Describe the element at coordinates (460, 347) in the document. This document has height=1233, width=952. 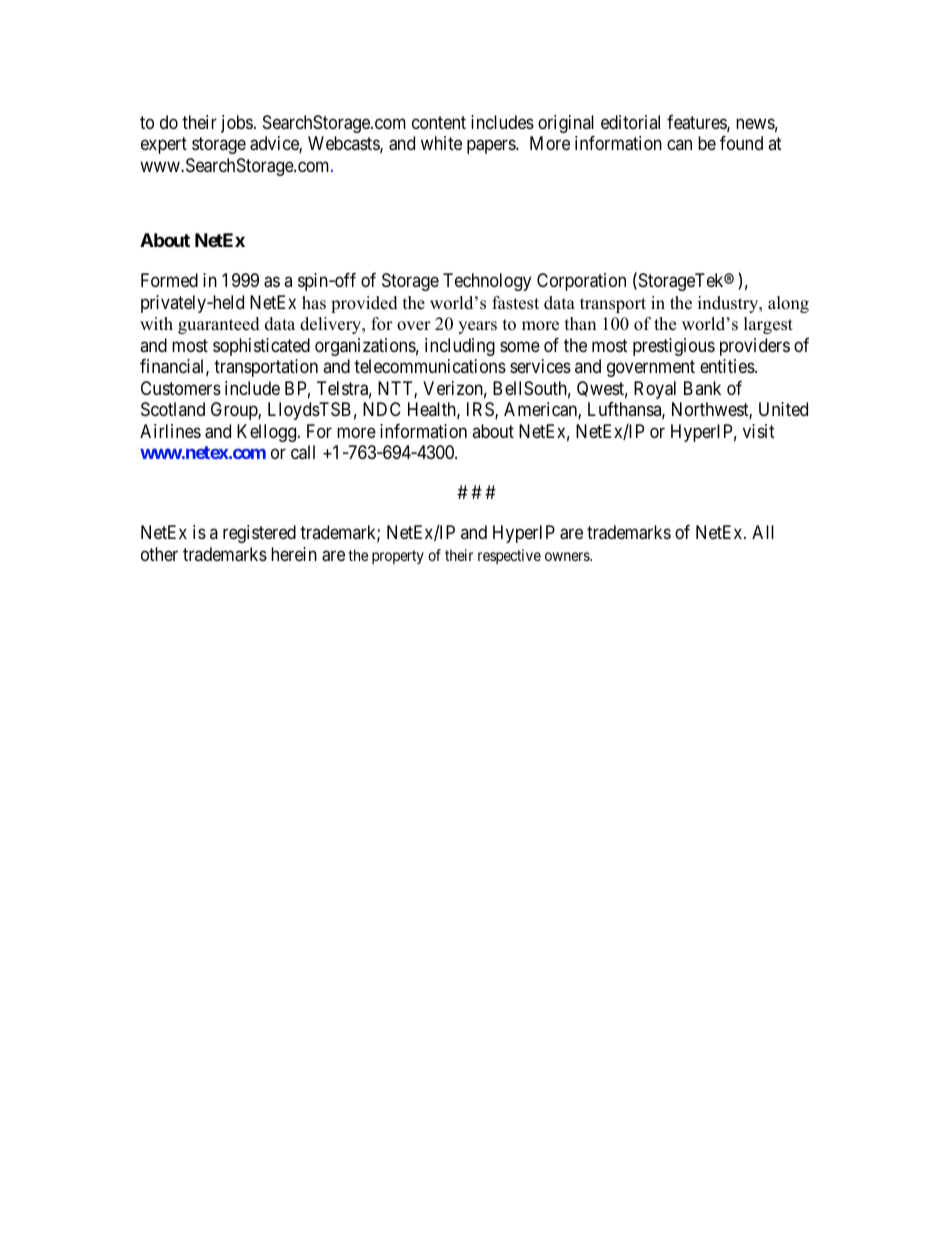
I see `including` at that location.
